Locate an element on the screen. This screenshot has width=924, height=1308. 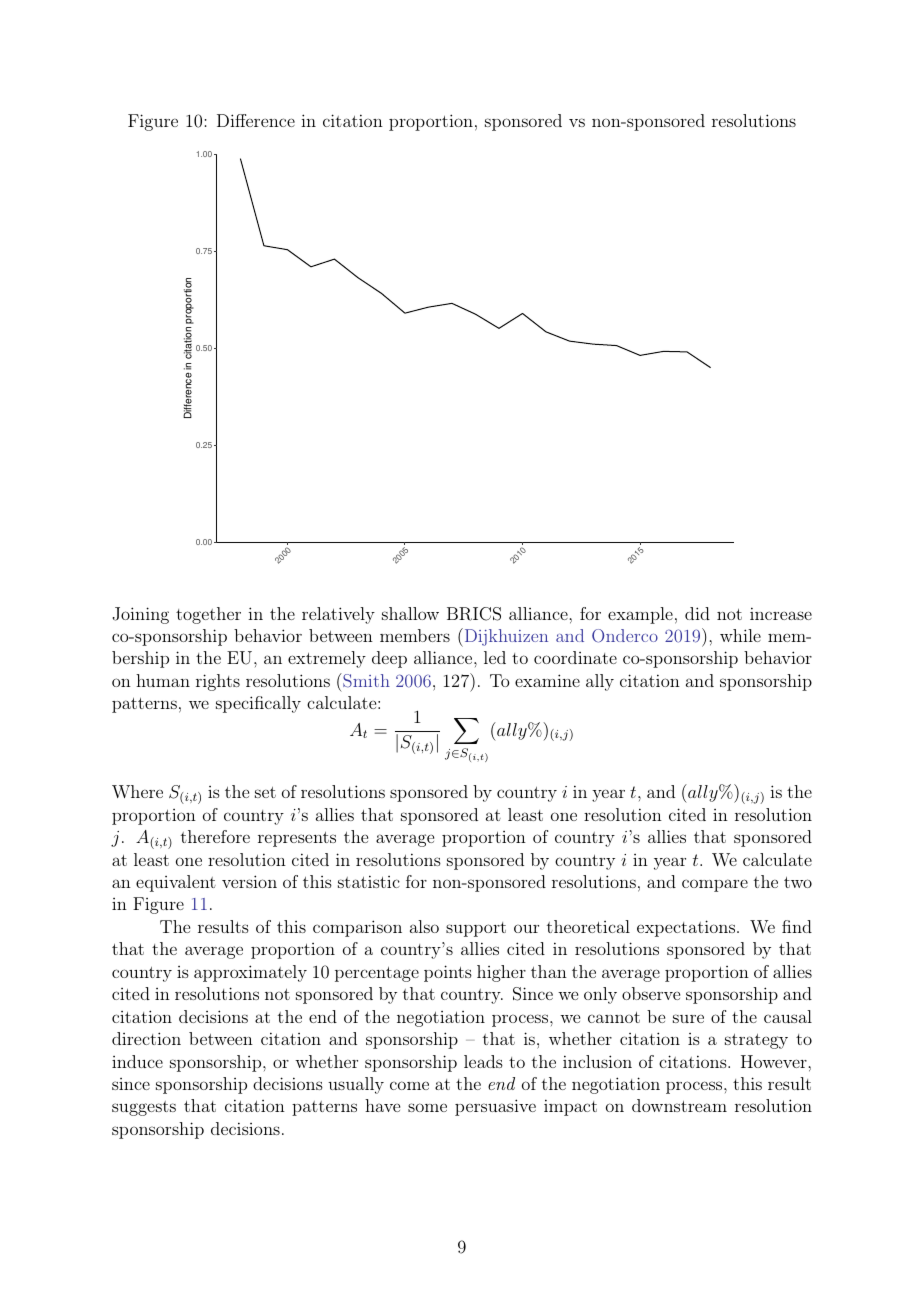
while is located at coordinates (740, 635).
